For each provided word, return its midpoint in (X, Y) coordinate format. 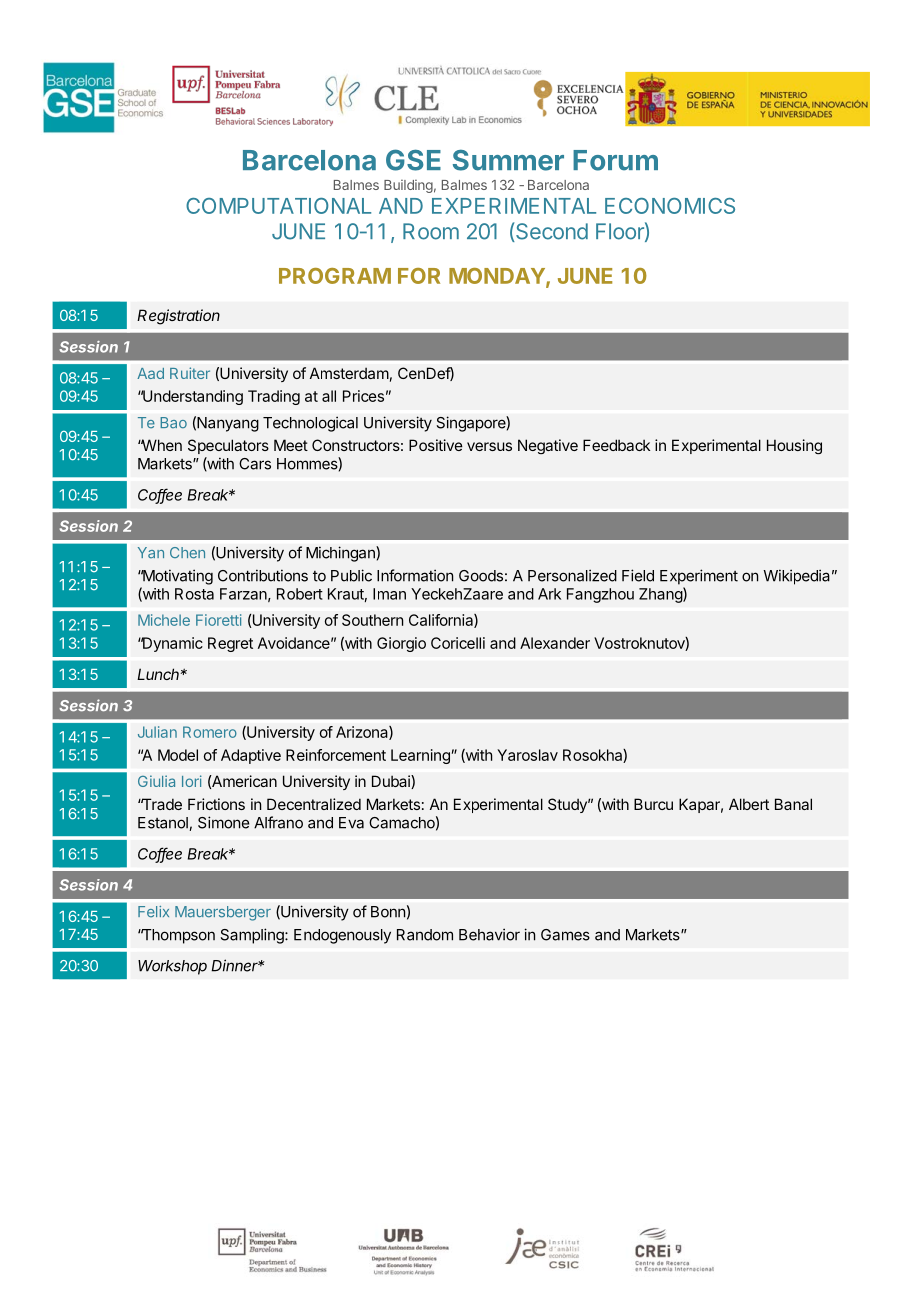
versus (489, 446)
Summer (508, 160)
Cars (255, 464)
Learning (420, 756)
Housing (794, 446)
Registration (178, 317)
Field (638, 575)
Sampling (253, 936)
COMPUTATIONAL (278, 206)
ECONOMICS (670, 206)
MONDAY (498, 277)
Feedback (616, 445)
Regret (230, 644)
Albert (749, 804)
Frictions (216, 804)
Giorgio (401, 644)
